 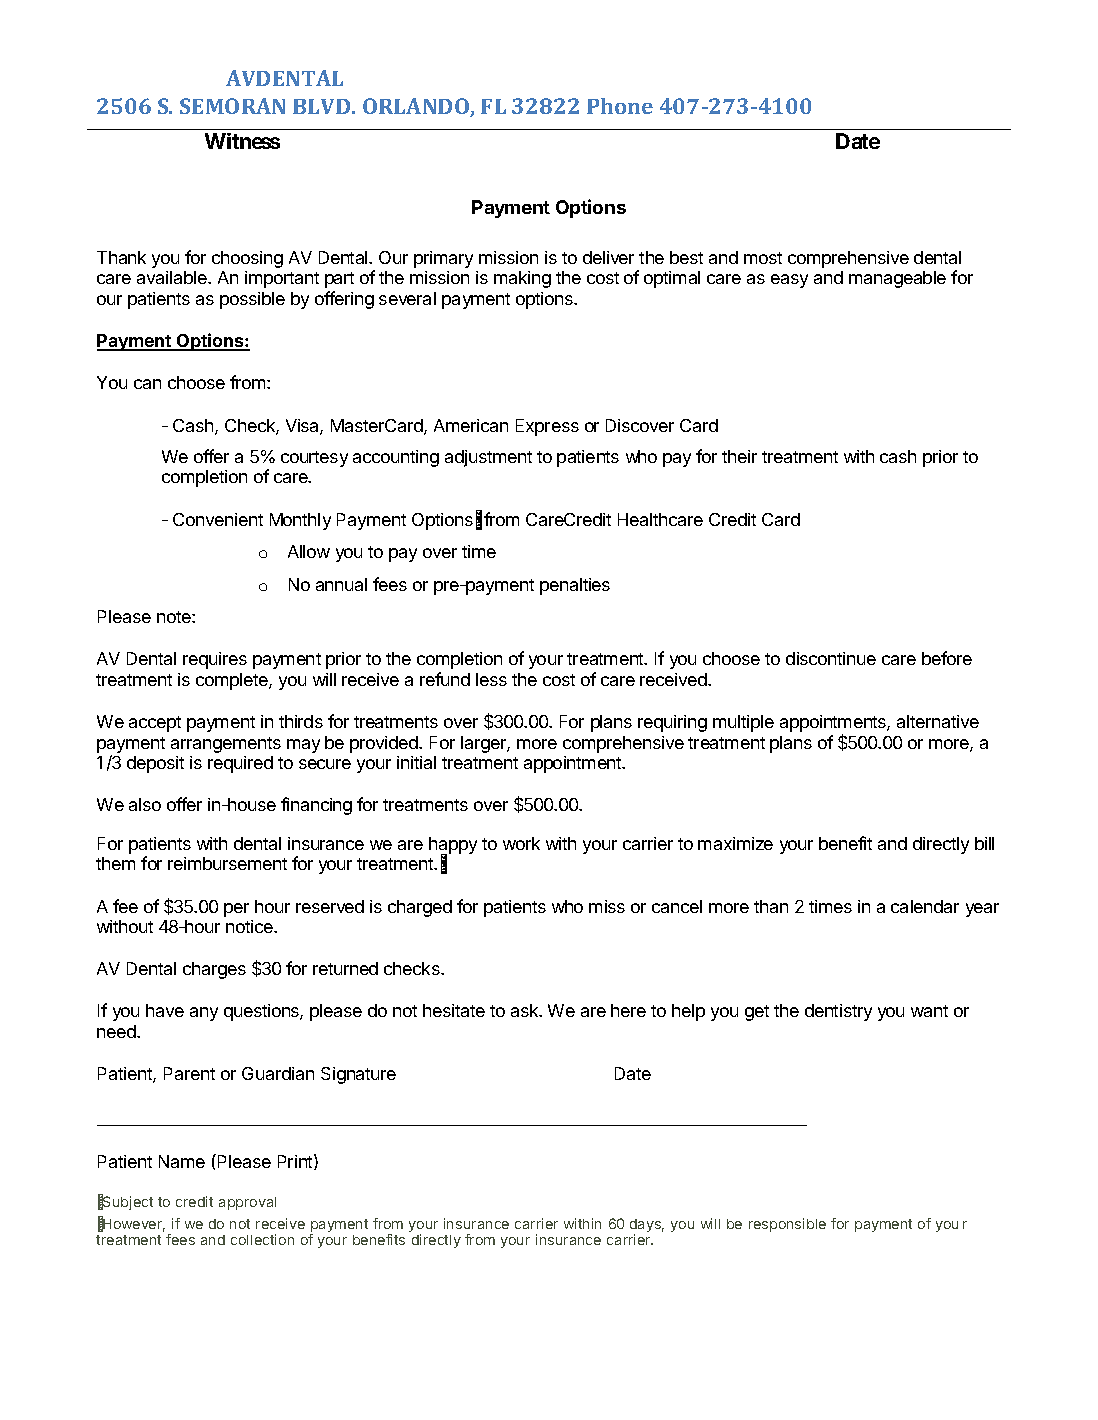 What do you see at coordinates (787, 1225) in the screenshot?
I see `responsible` at bounding box center [787, 1225].
